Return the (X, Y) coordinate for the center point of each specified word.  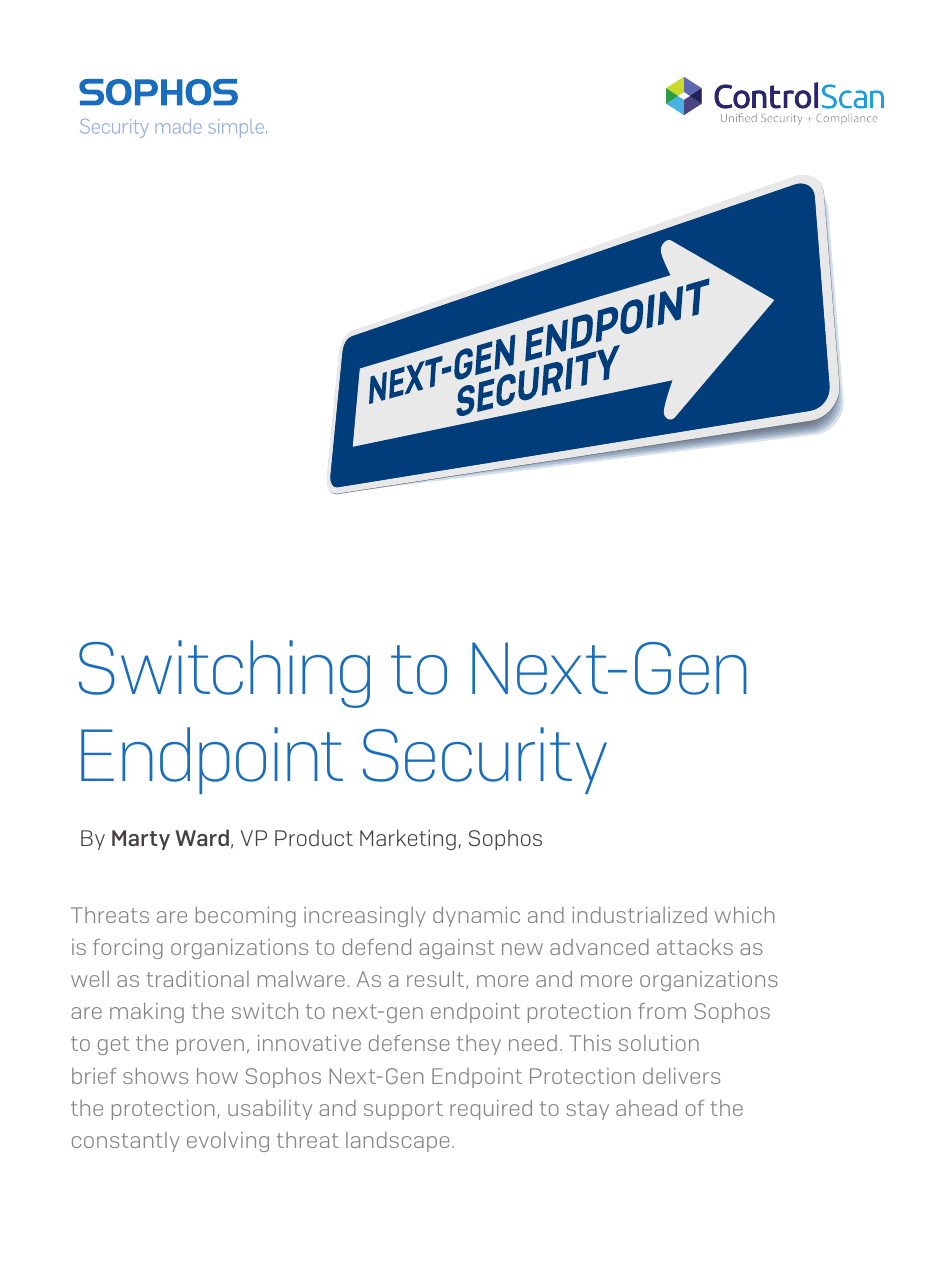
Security (485, 760)
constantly (126, 1142)
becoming (246, 917)
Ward (202, 837)
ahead (646, 1108)
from (662, 1011)
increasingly (365, 917)
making (147, 1013)
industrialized (640, 915)
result (437, 980)
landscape (397, 1142)
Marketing (408, 839)
